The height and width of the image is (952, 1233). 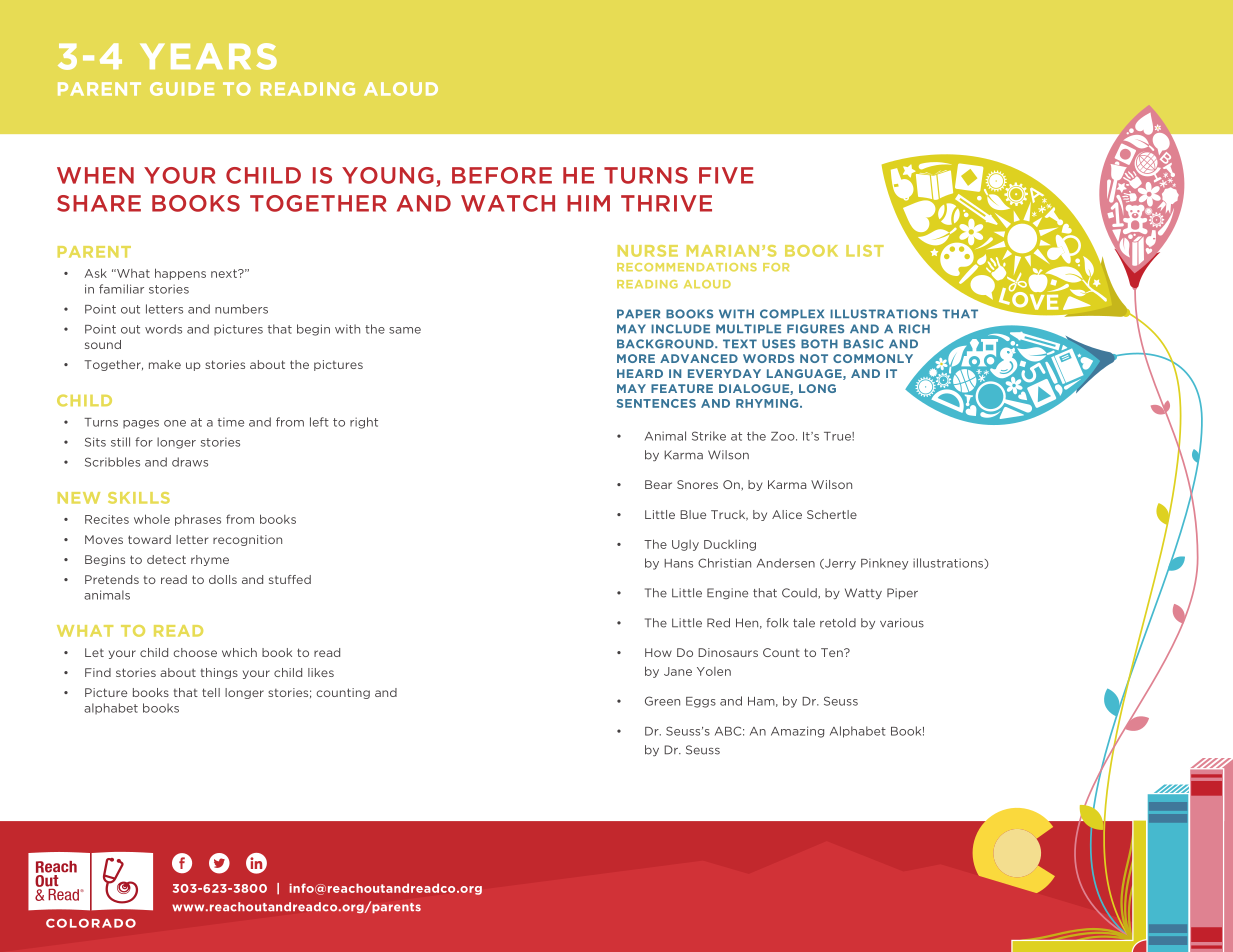 I want to click on GUIDE, so click(x=182, y=89).
